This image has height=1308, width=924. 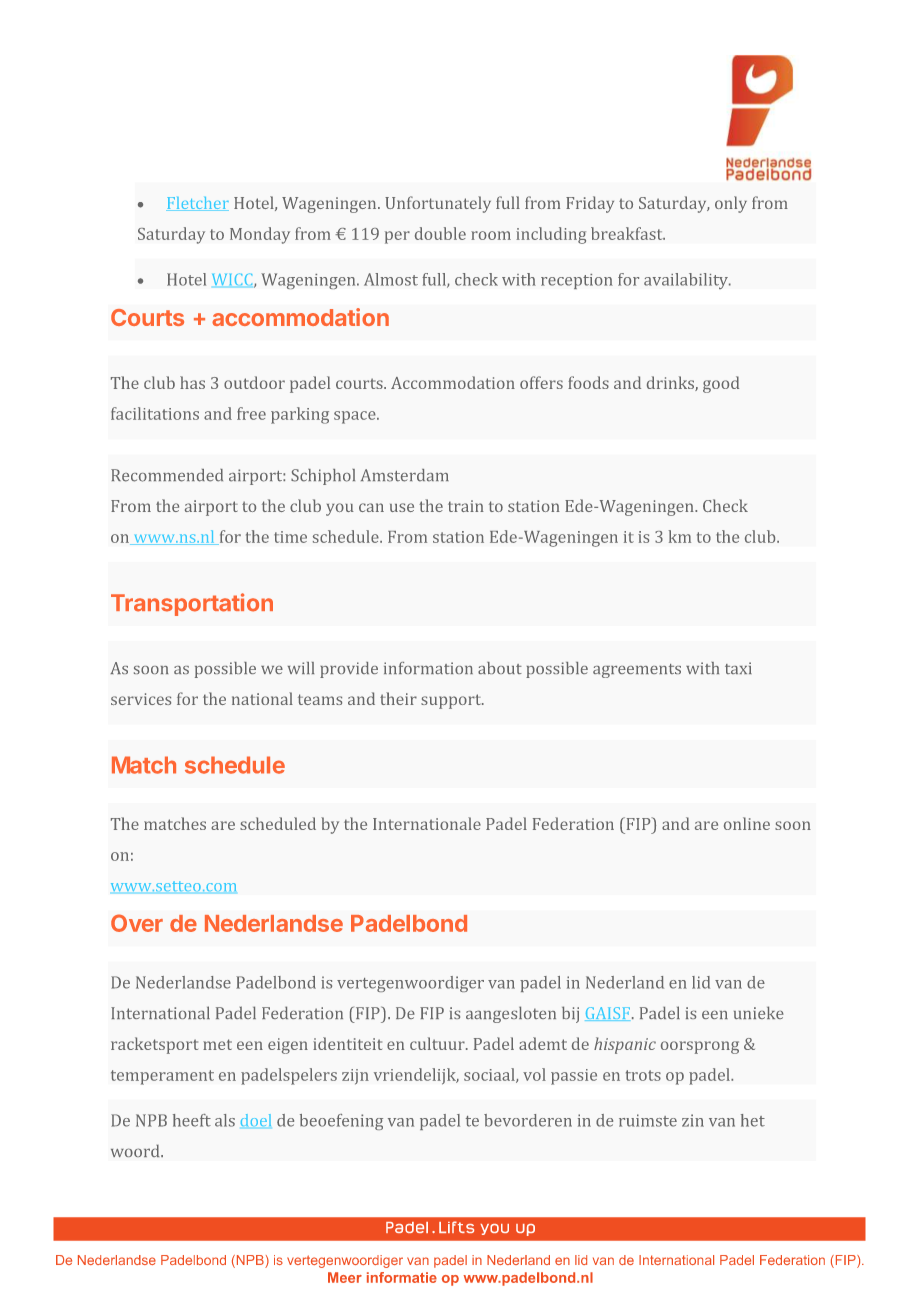 What do you see at coordinates (141, 699) in the image?
I see `services` at bounding box center [141, 699].
